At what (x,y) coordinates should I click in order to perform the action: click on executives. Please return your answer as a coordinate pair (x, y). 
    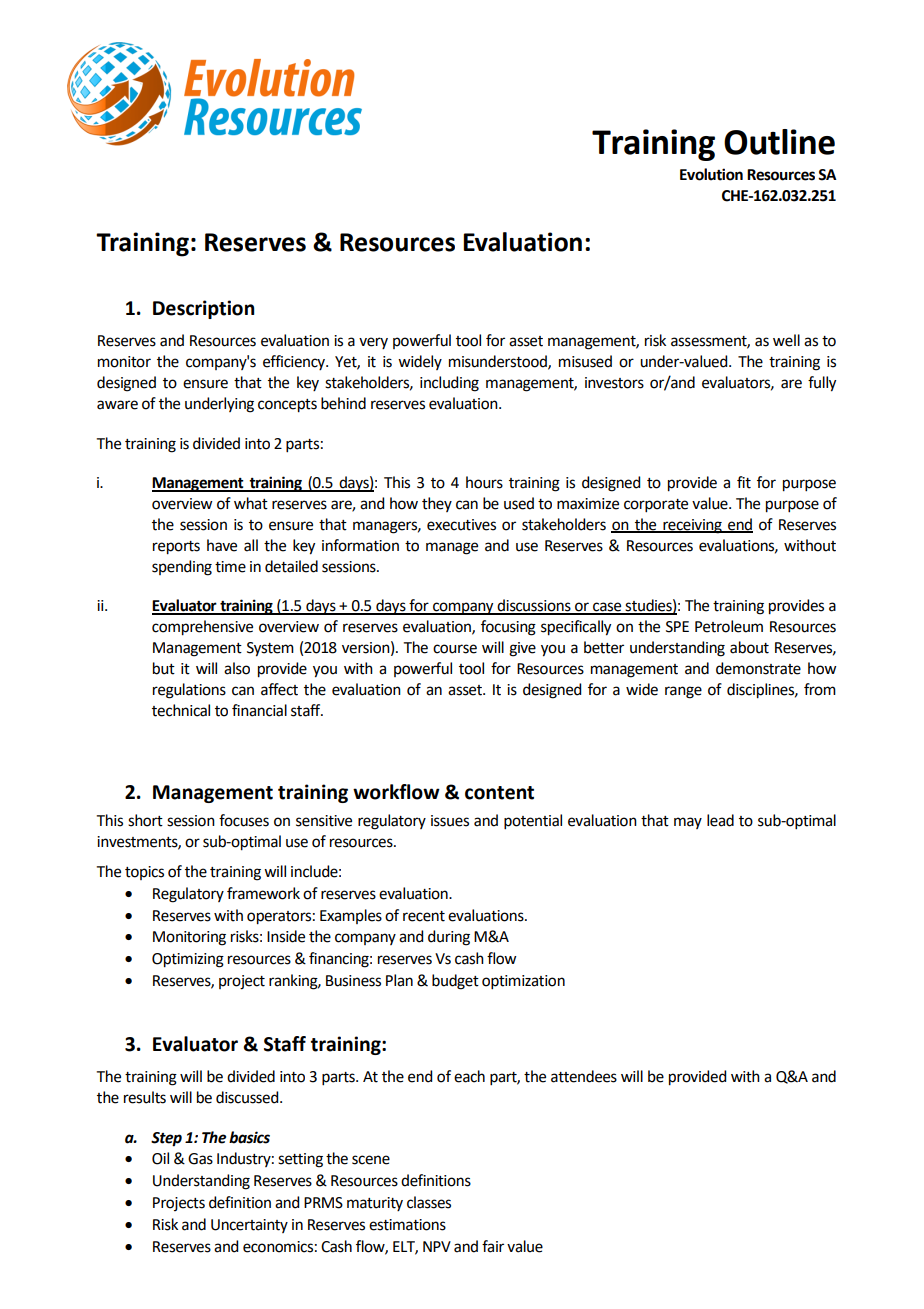
    Looking at the image, I should click on (461, 525).
